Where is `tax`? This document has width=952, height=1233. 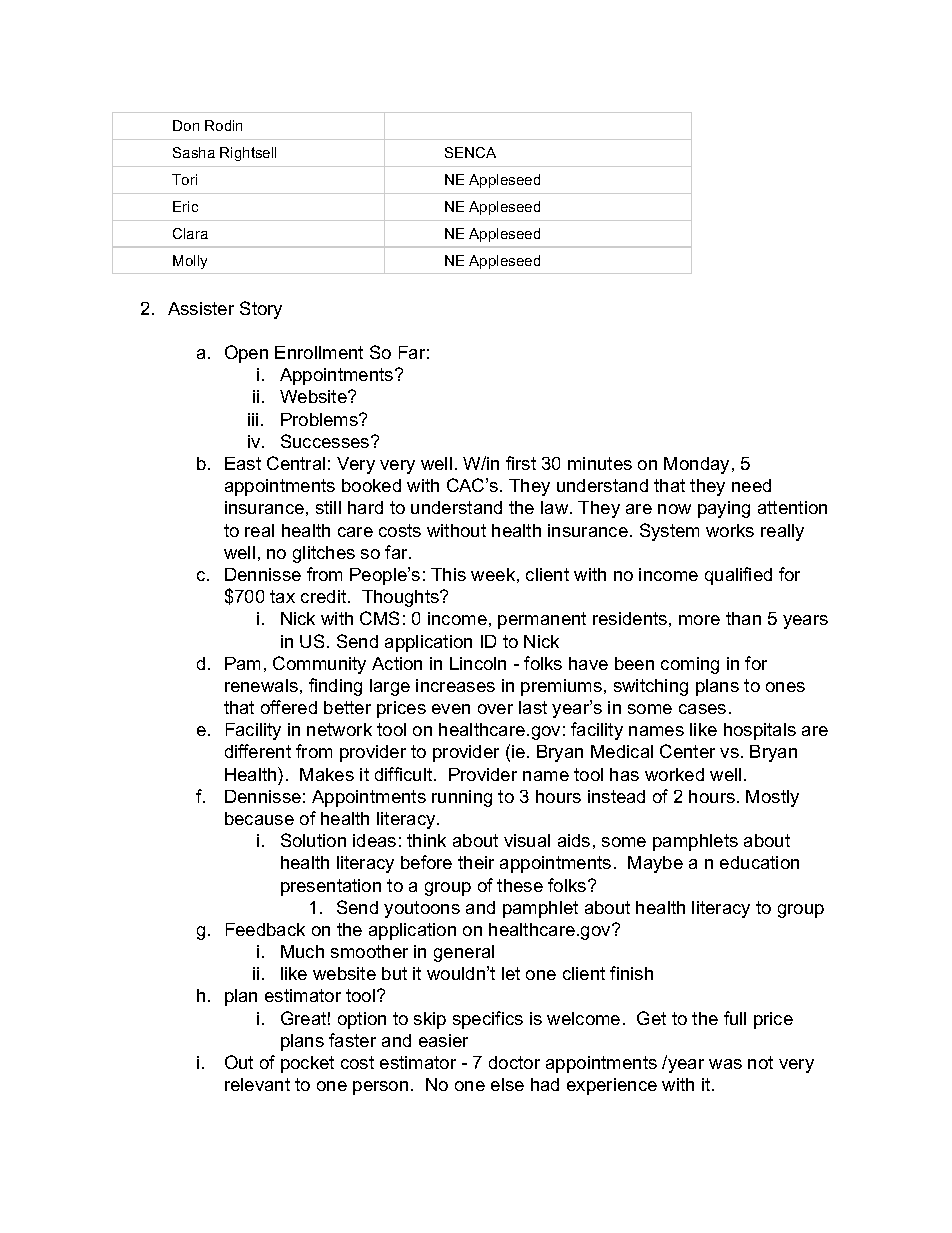
tax is located at coordinates (282, 596).
